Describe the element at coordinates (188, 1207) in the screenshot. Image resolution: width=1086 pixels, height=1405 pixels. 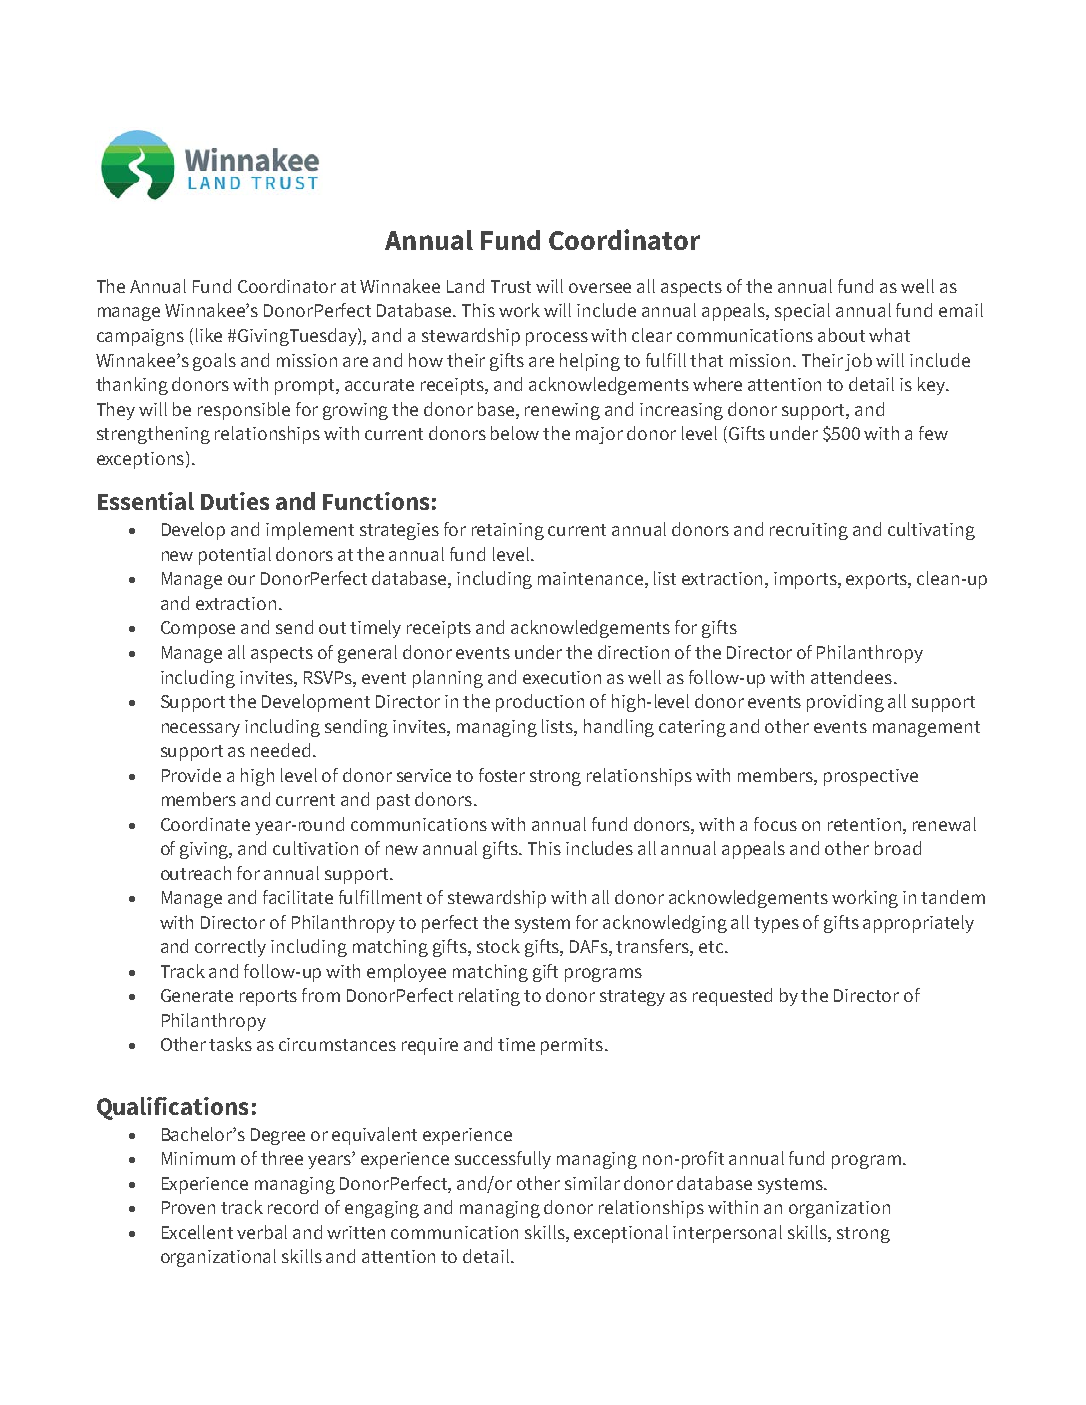
I see `Proven` at that location.
